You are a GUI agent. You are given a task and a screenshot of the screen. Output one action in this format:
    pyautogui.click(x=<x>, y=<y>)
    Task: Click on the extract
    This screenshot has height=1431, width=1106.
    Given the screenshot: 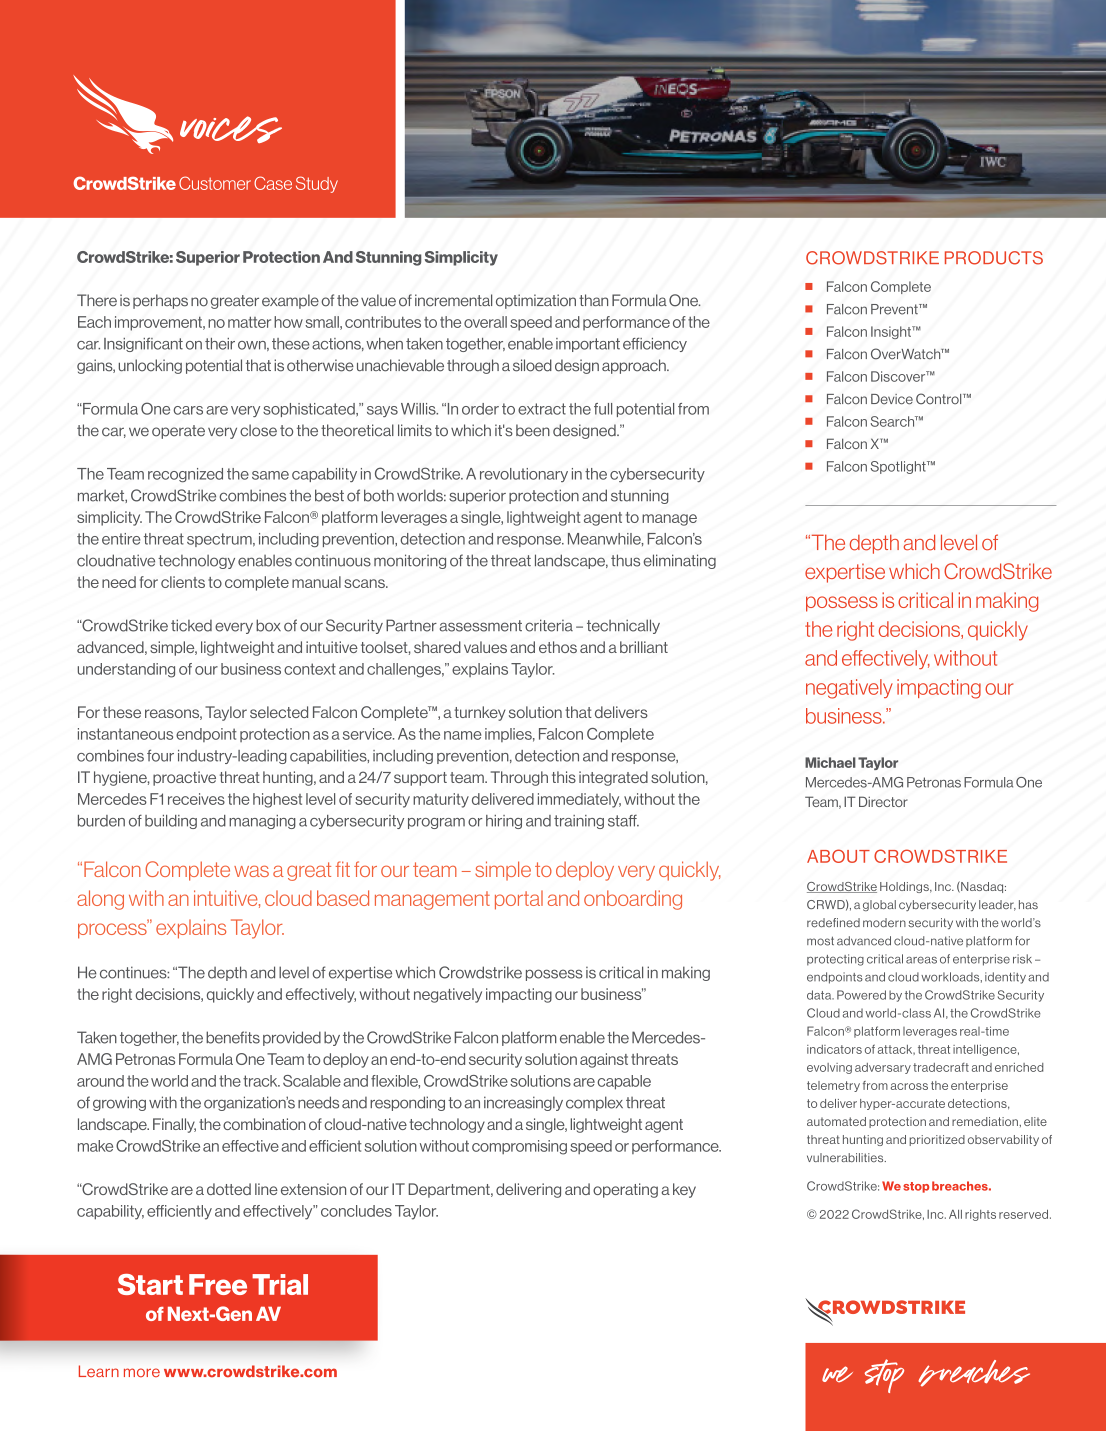 What is the action you would take?
    pyautogui.click(x=542, y=409)
